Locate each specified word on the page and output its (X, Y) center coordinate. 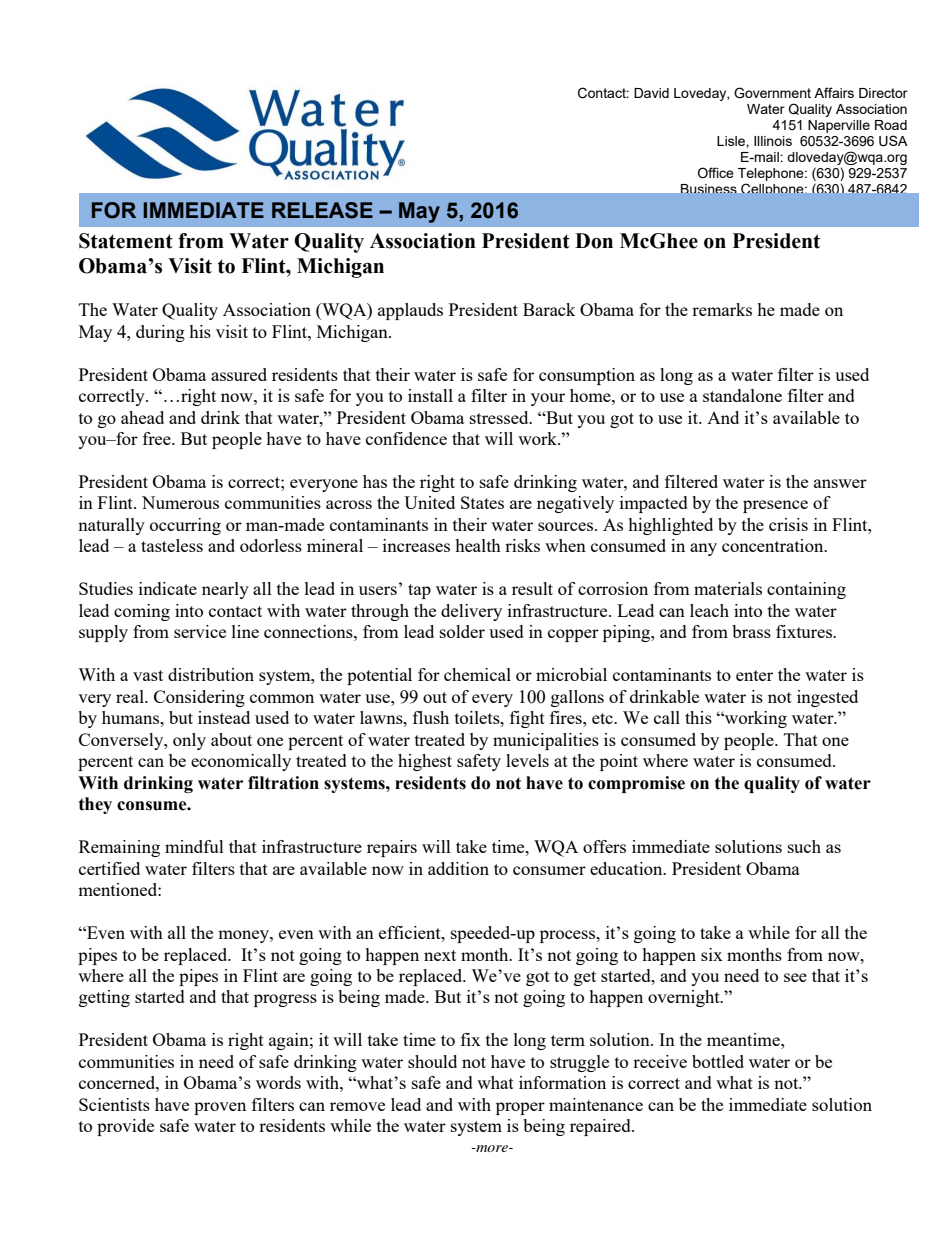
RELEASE (322, 210)
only (189, 741)
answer (840, 483)
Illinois (773, 141)
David (651, 93)
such (804, 846)
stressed (500, 417)
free (158, 438)
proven (220, 1108)
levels (527, 760)
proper (520, 1108)
